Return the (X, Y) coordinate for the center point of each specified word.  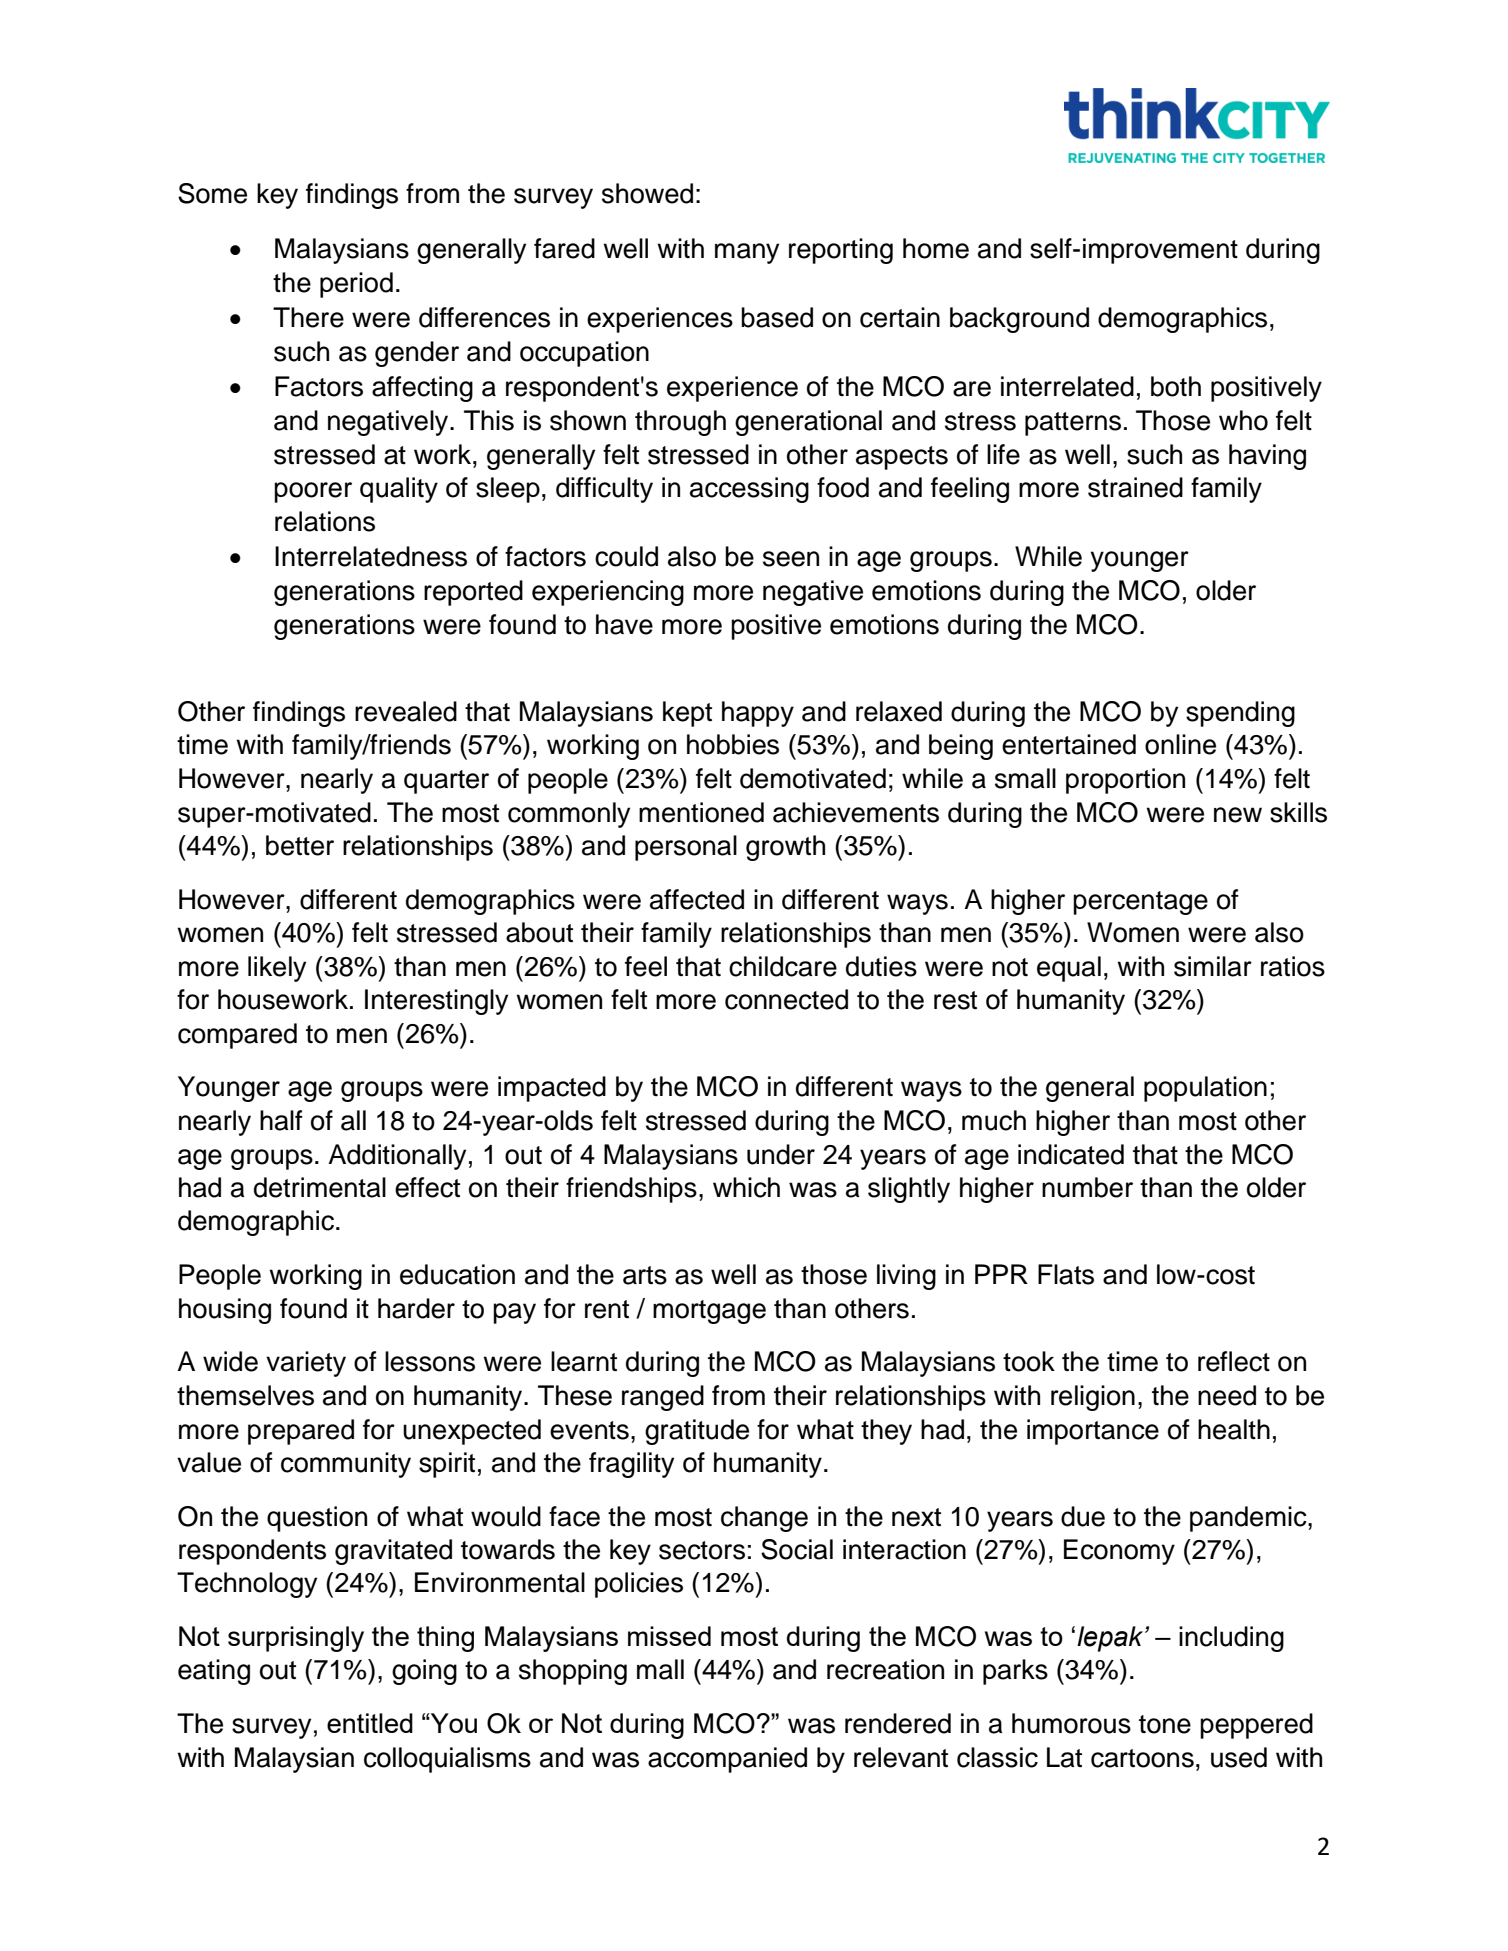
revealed (406, 711)
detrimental (320, 1187)
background (1019, 320)
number (1087, 1187)
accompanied (727, 1760)
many (747, 253)
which (746, 1187)
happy (758, 714)
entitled (370, 1723)
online (1180, 744)
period (356, 285)
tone (1165, 1724)
